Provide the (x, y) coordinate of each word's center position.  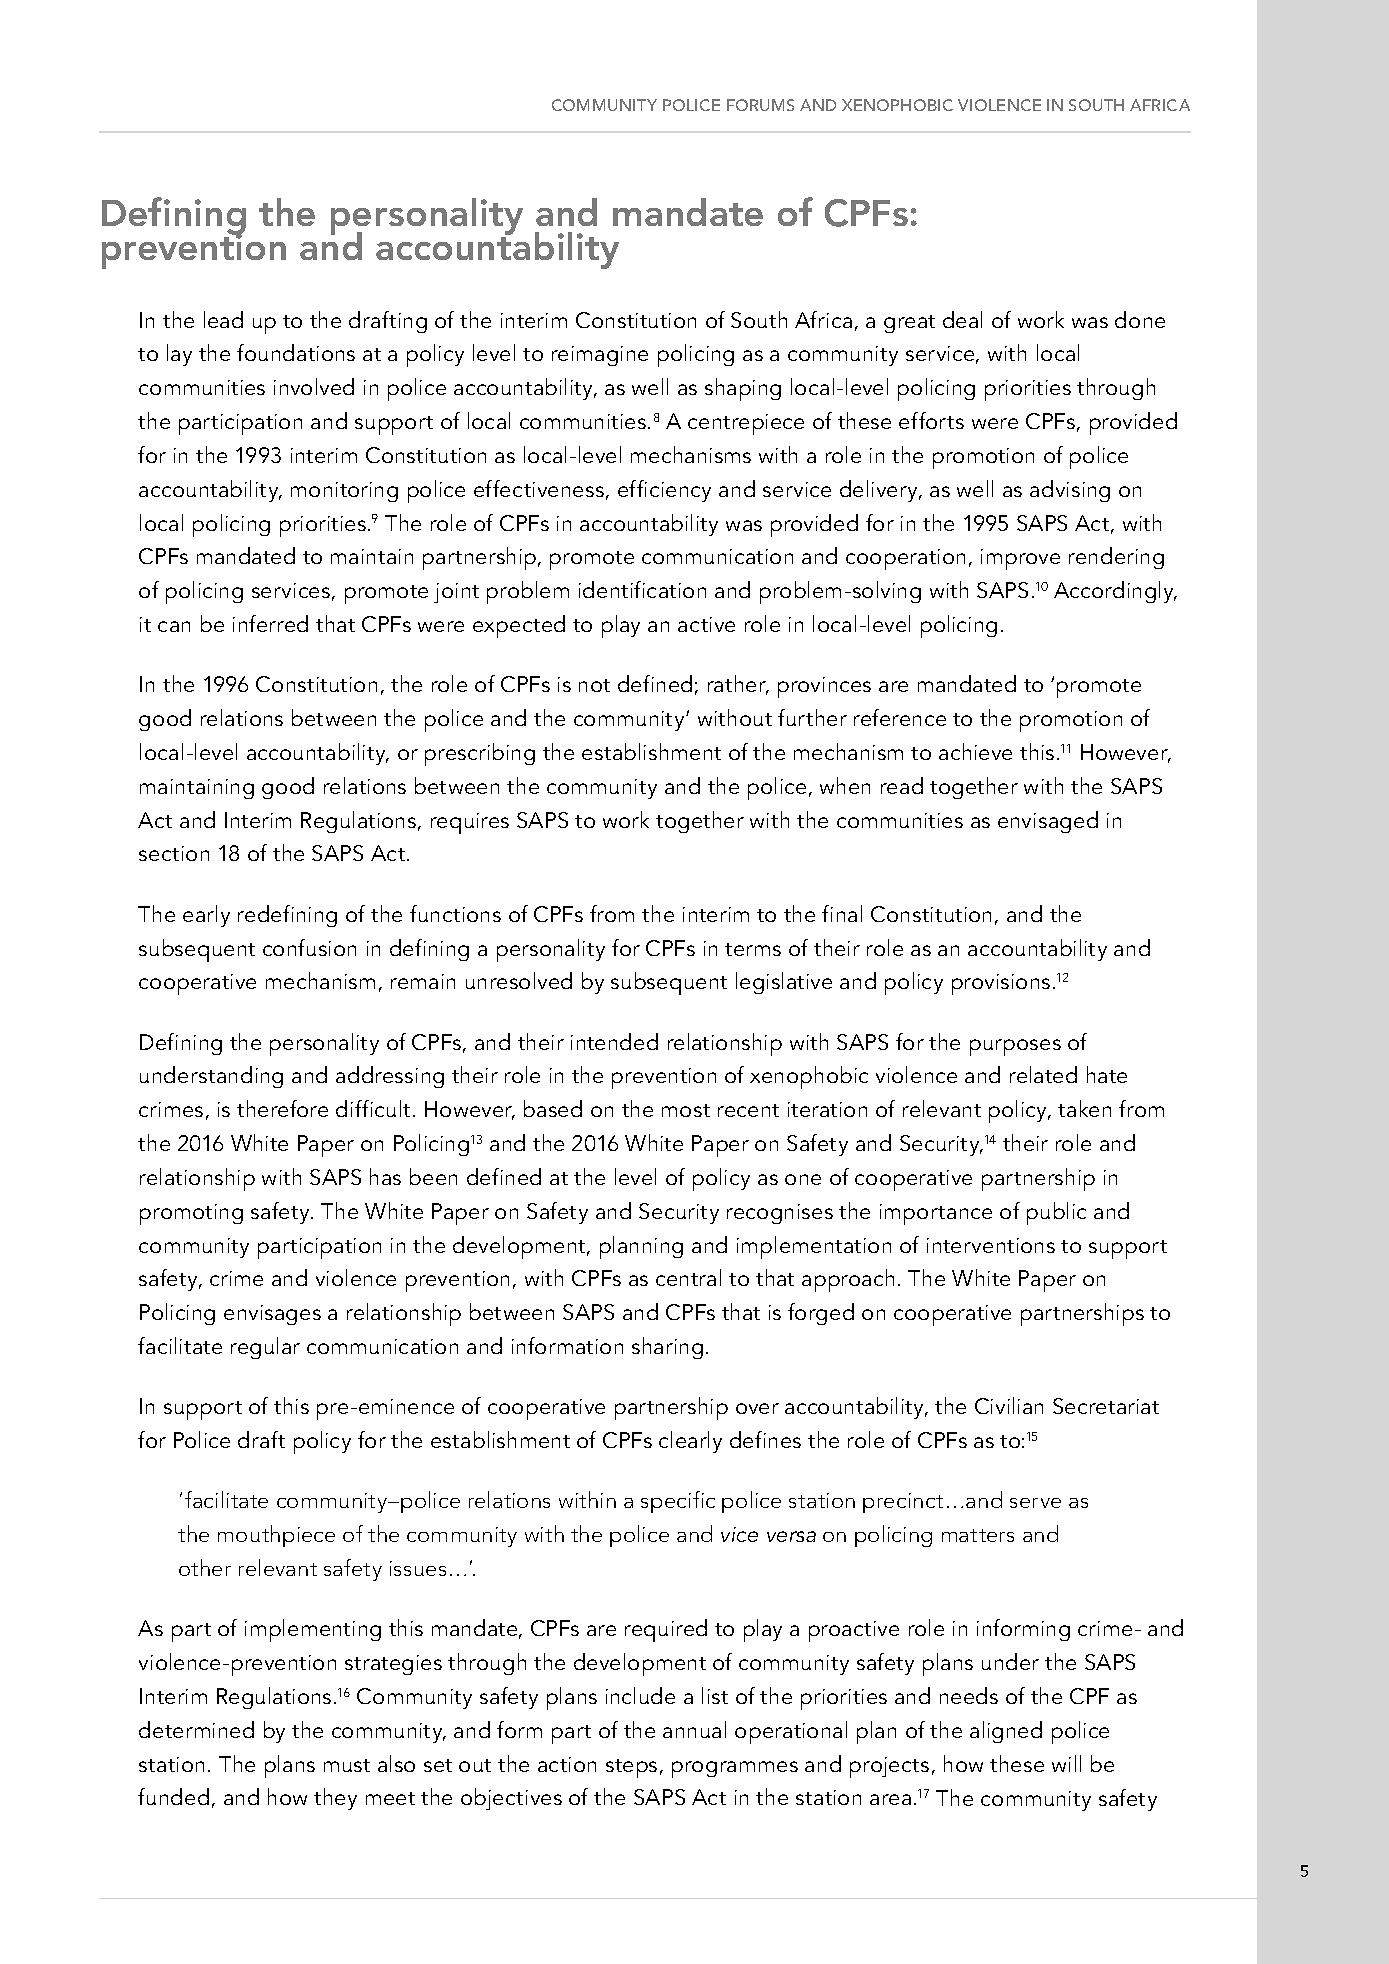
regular (265, 1348)
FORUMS (760, 105)
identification (642, 589)
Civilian (1009, 1405)
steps (631, 1768)
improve (1020, 559)
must (347, 1765)
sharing (667, 1348)
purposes (1015, 1047)
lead (223, 319)
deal (962, 319)
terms (753, 949)
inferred (270, 623)
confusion (309, 947)
